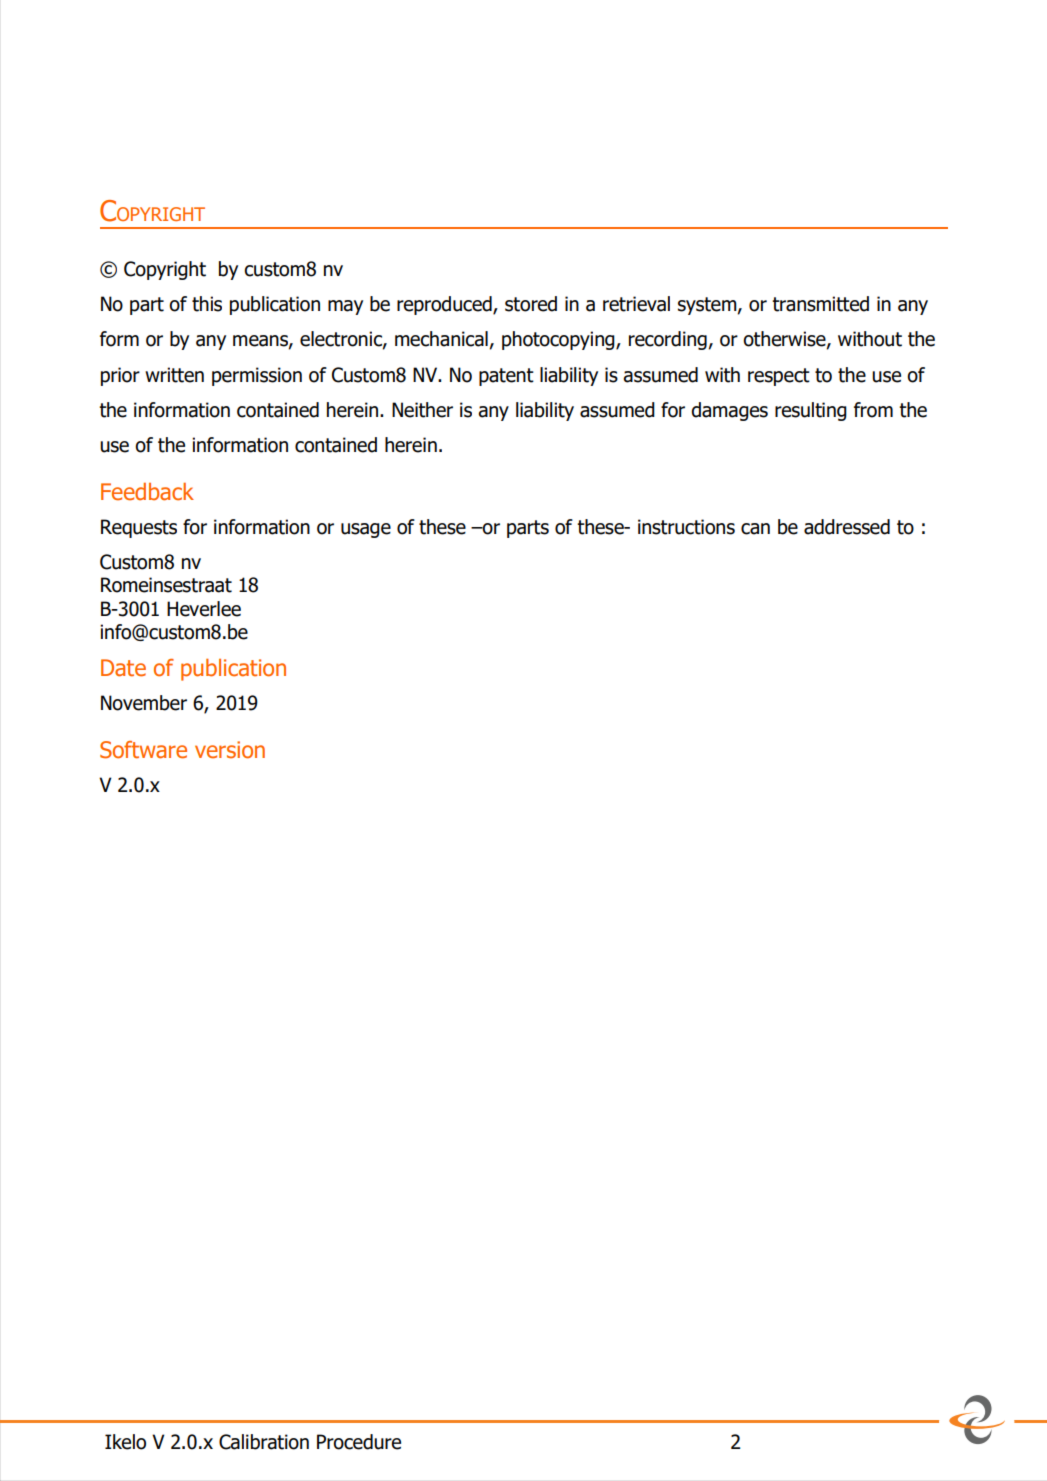  What do you see at coordinates (779, 377) in the screenshot?
I see `respect` at bounding box center [779, 377].
